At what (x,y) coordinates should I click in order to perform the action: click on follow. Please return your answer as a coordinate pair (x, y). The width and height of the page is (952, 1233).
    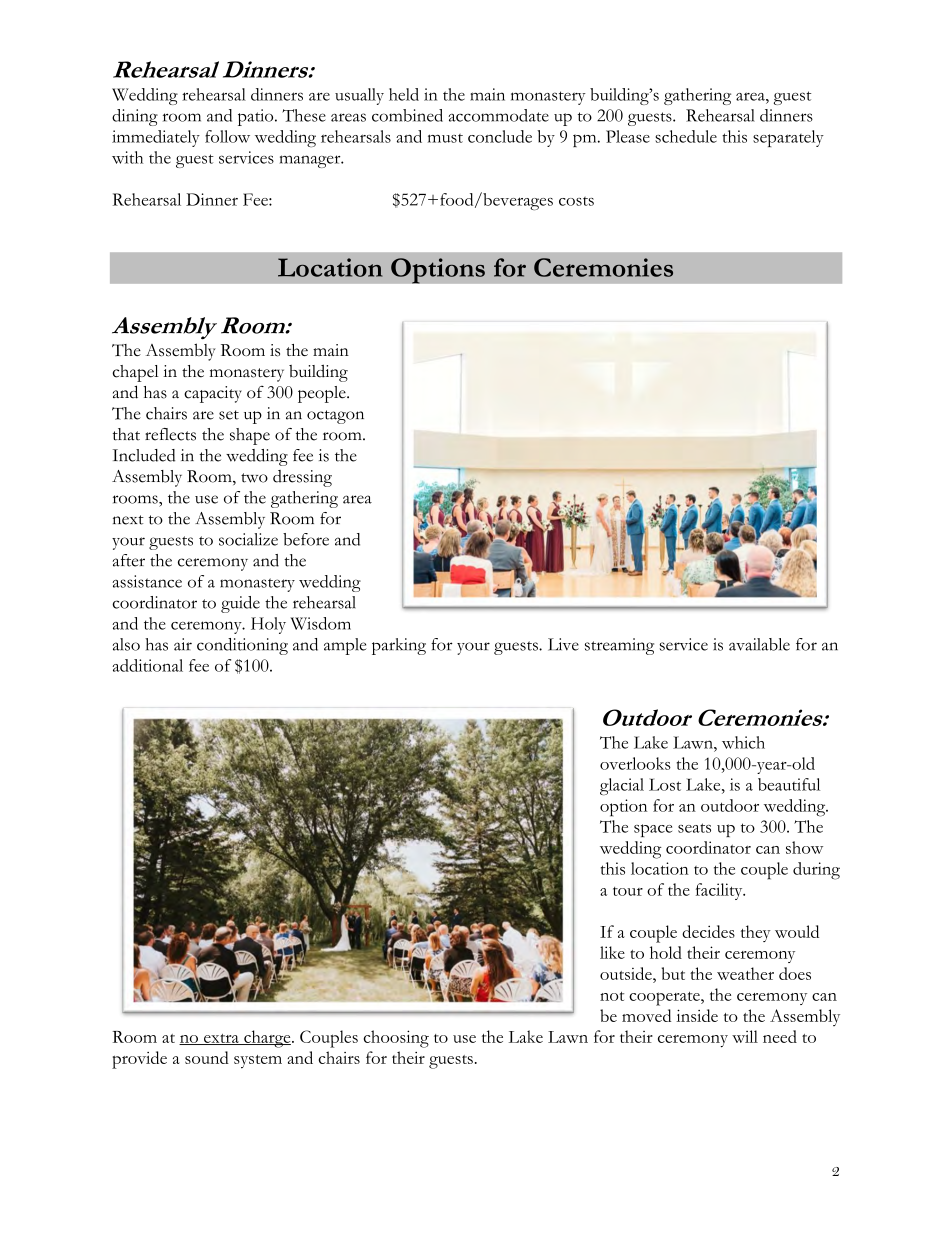
    Looking at the image, I should click on (227, 136).
